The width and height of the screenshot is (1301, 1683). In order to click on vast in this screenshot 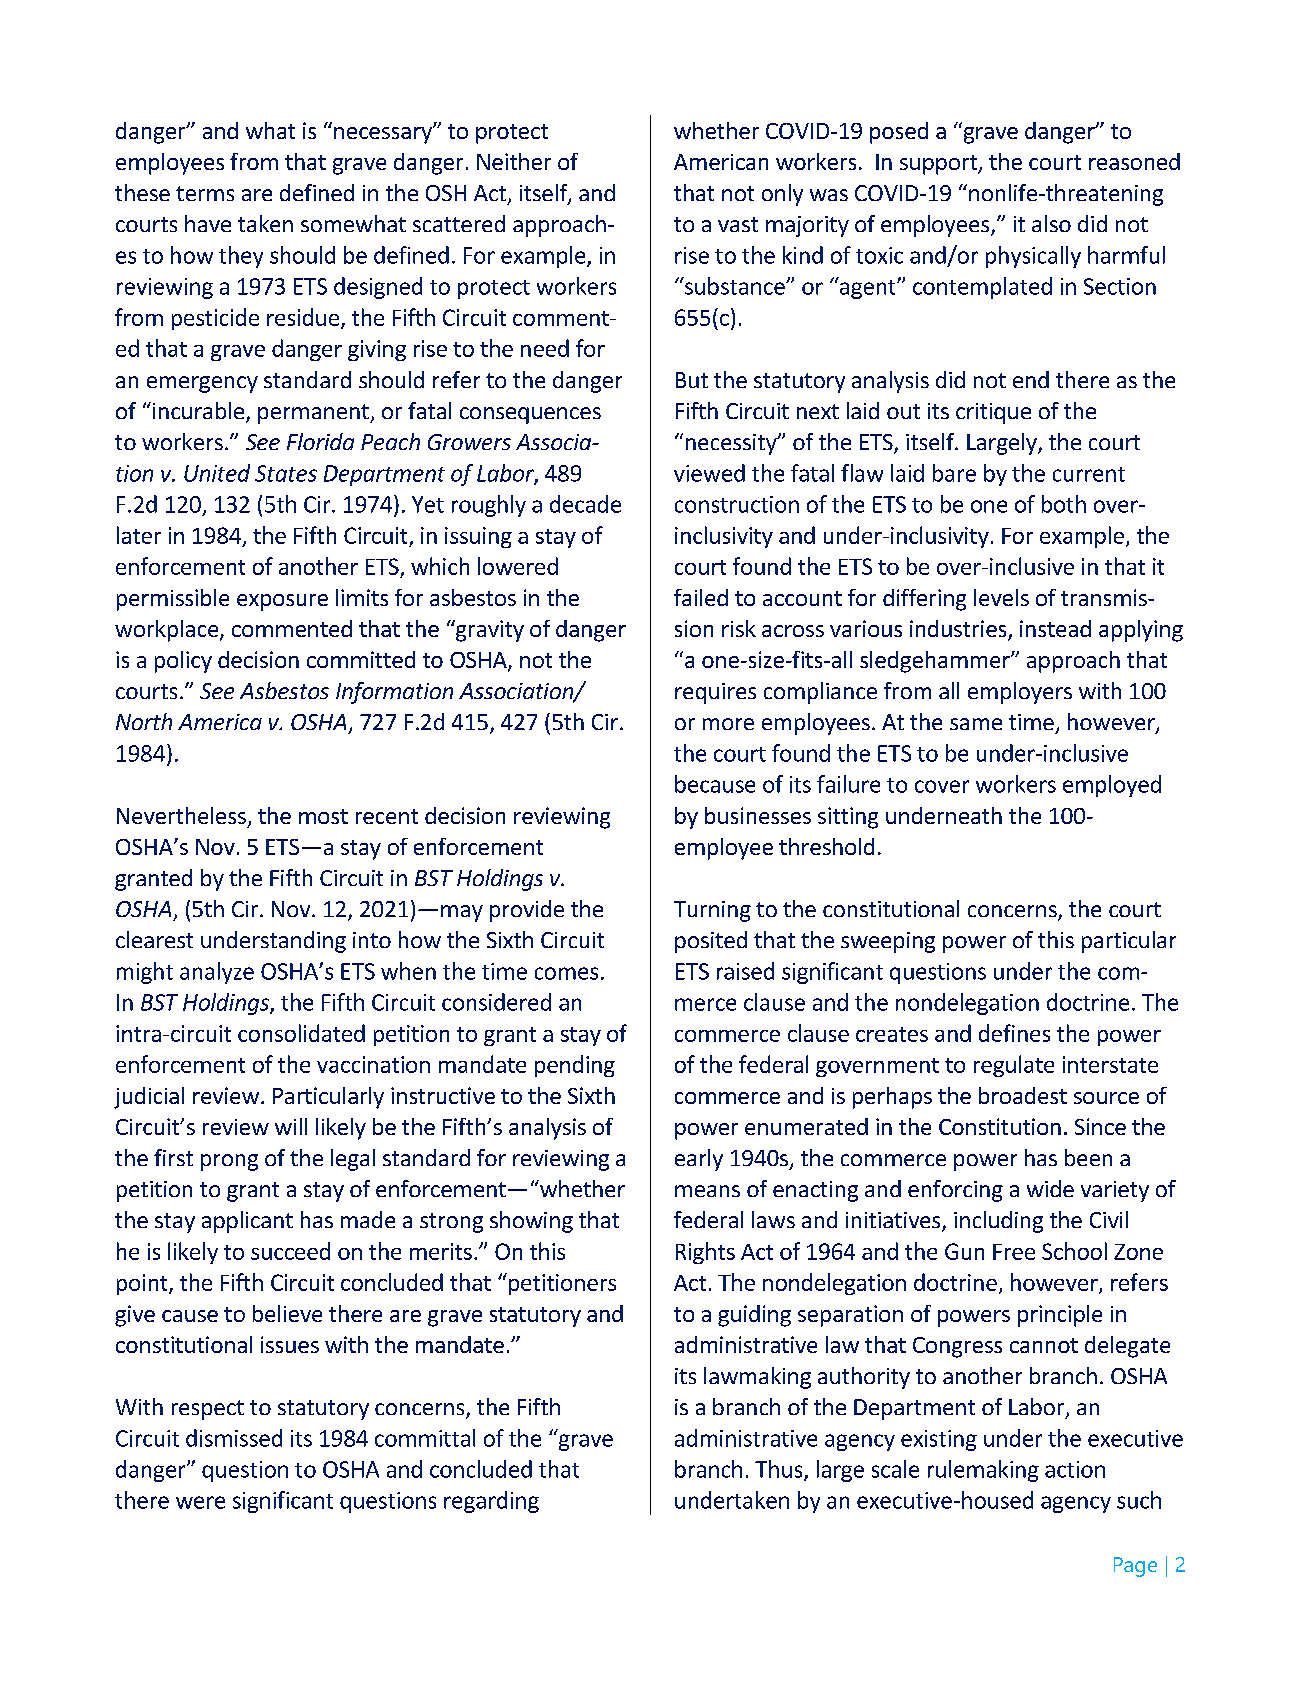, I will do `click(738, 224)`.
